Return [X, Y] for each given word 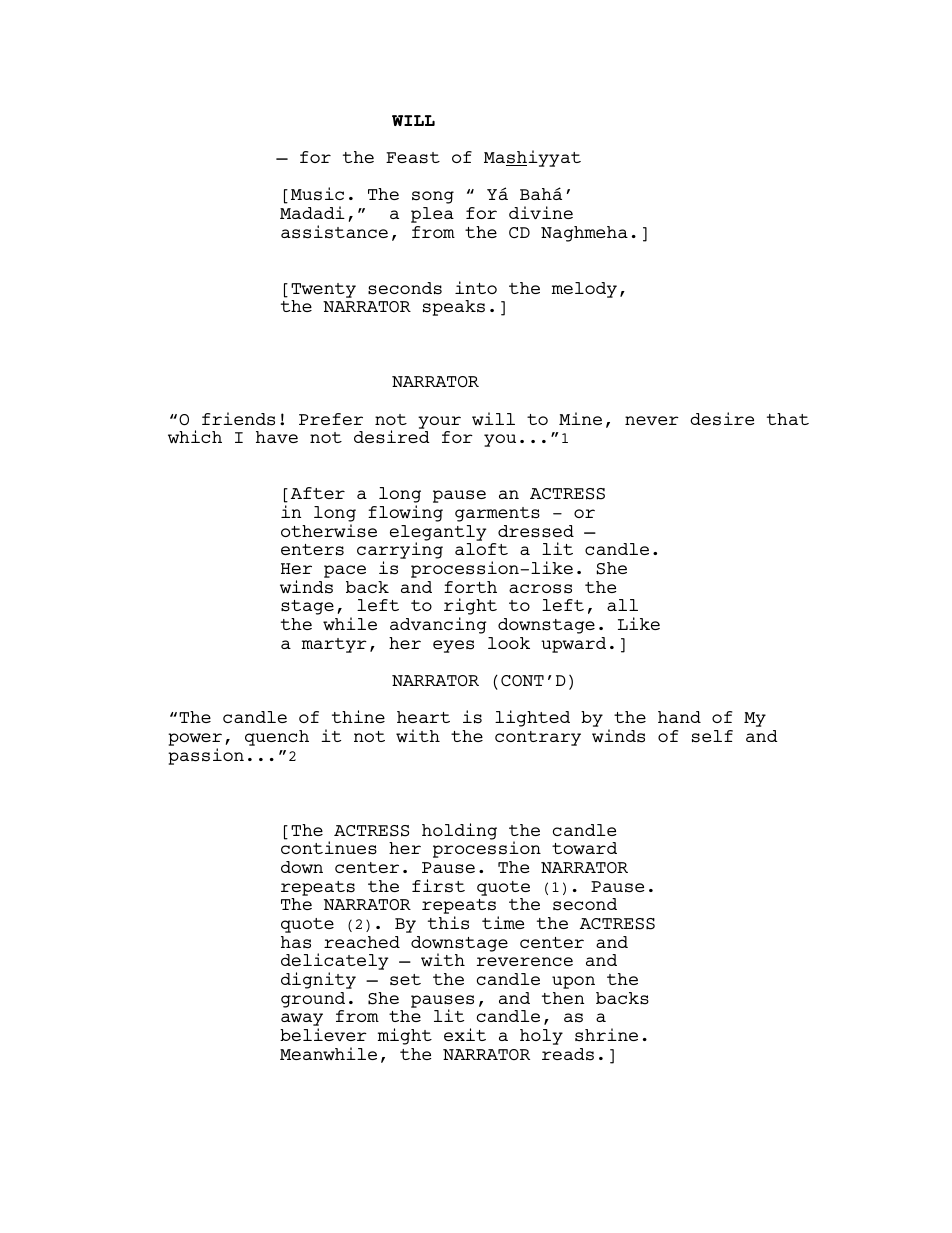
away [302, 1021]
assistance [334, 232]
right [470, 608]
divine [541, 212]
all [622, 605]
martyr [334, 645]
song [433, 197]
